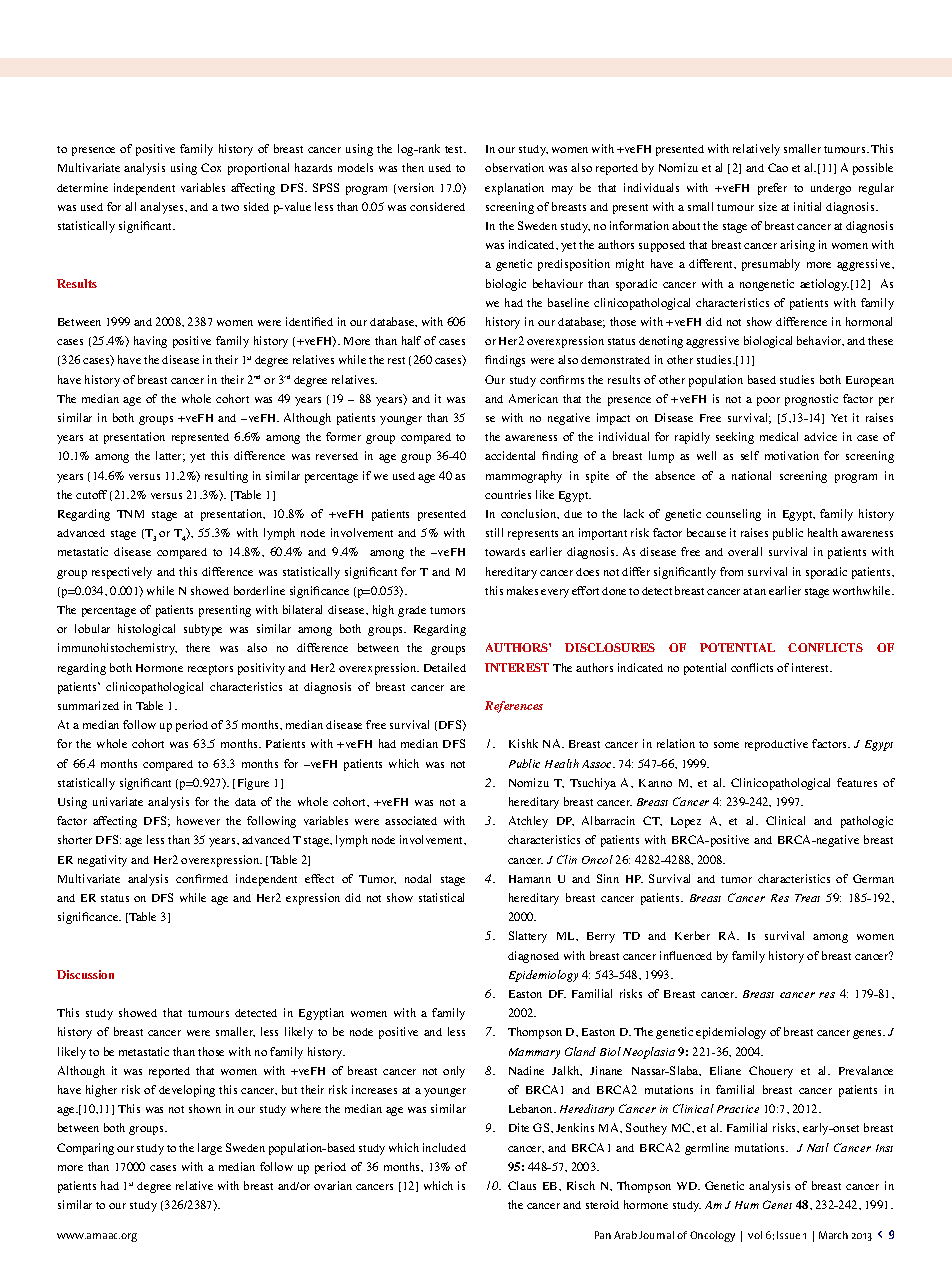 The width and height of the screenshot is (952, 1270). What do you see at coordinates (522, 590) in the screenshot?
I see `makes` at bounding box center [522, 590].
